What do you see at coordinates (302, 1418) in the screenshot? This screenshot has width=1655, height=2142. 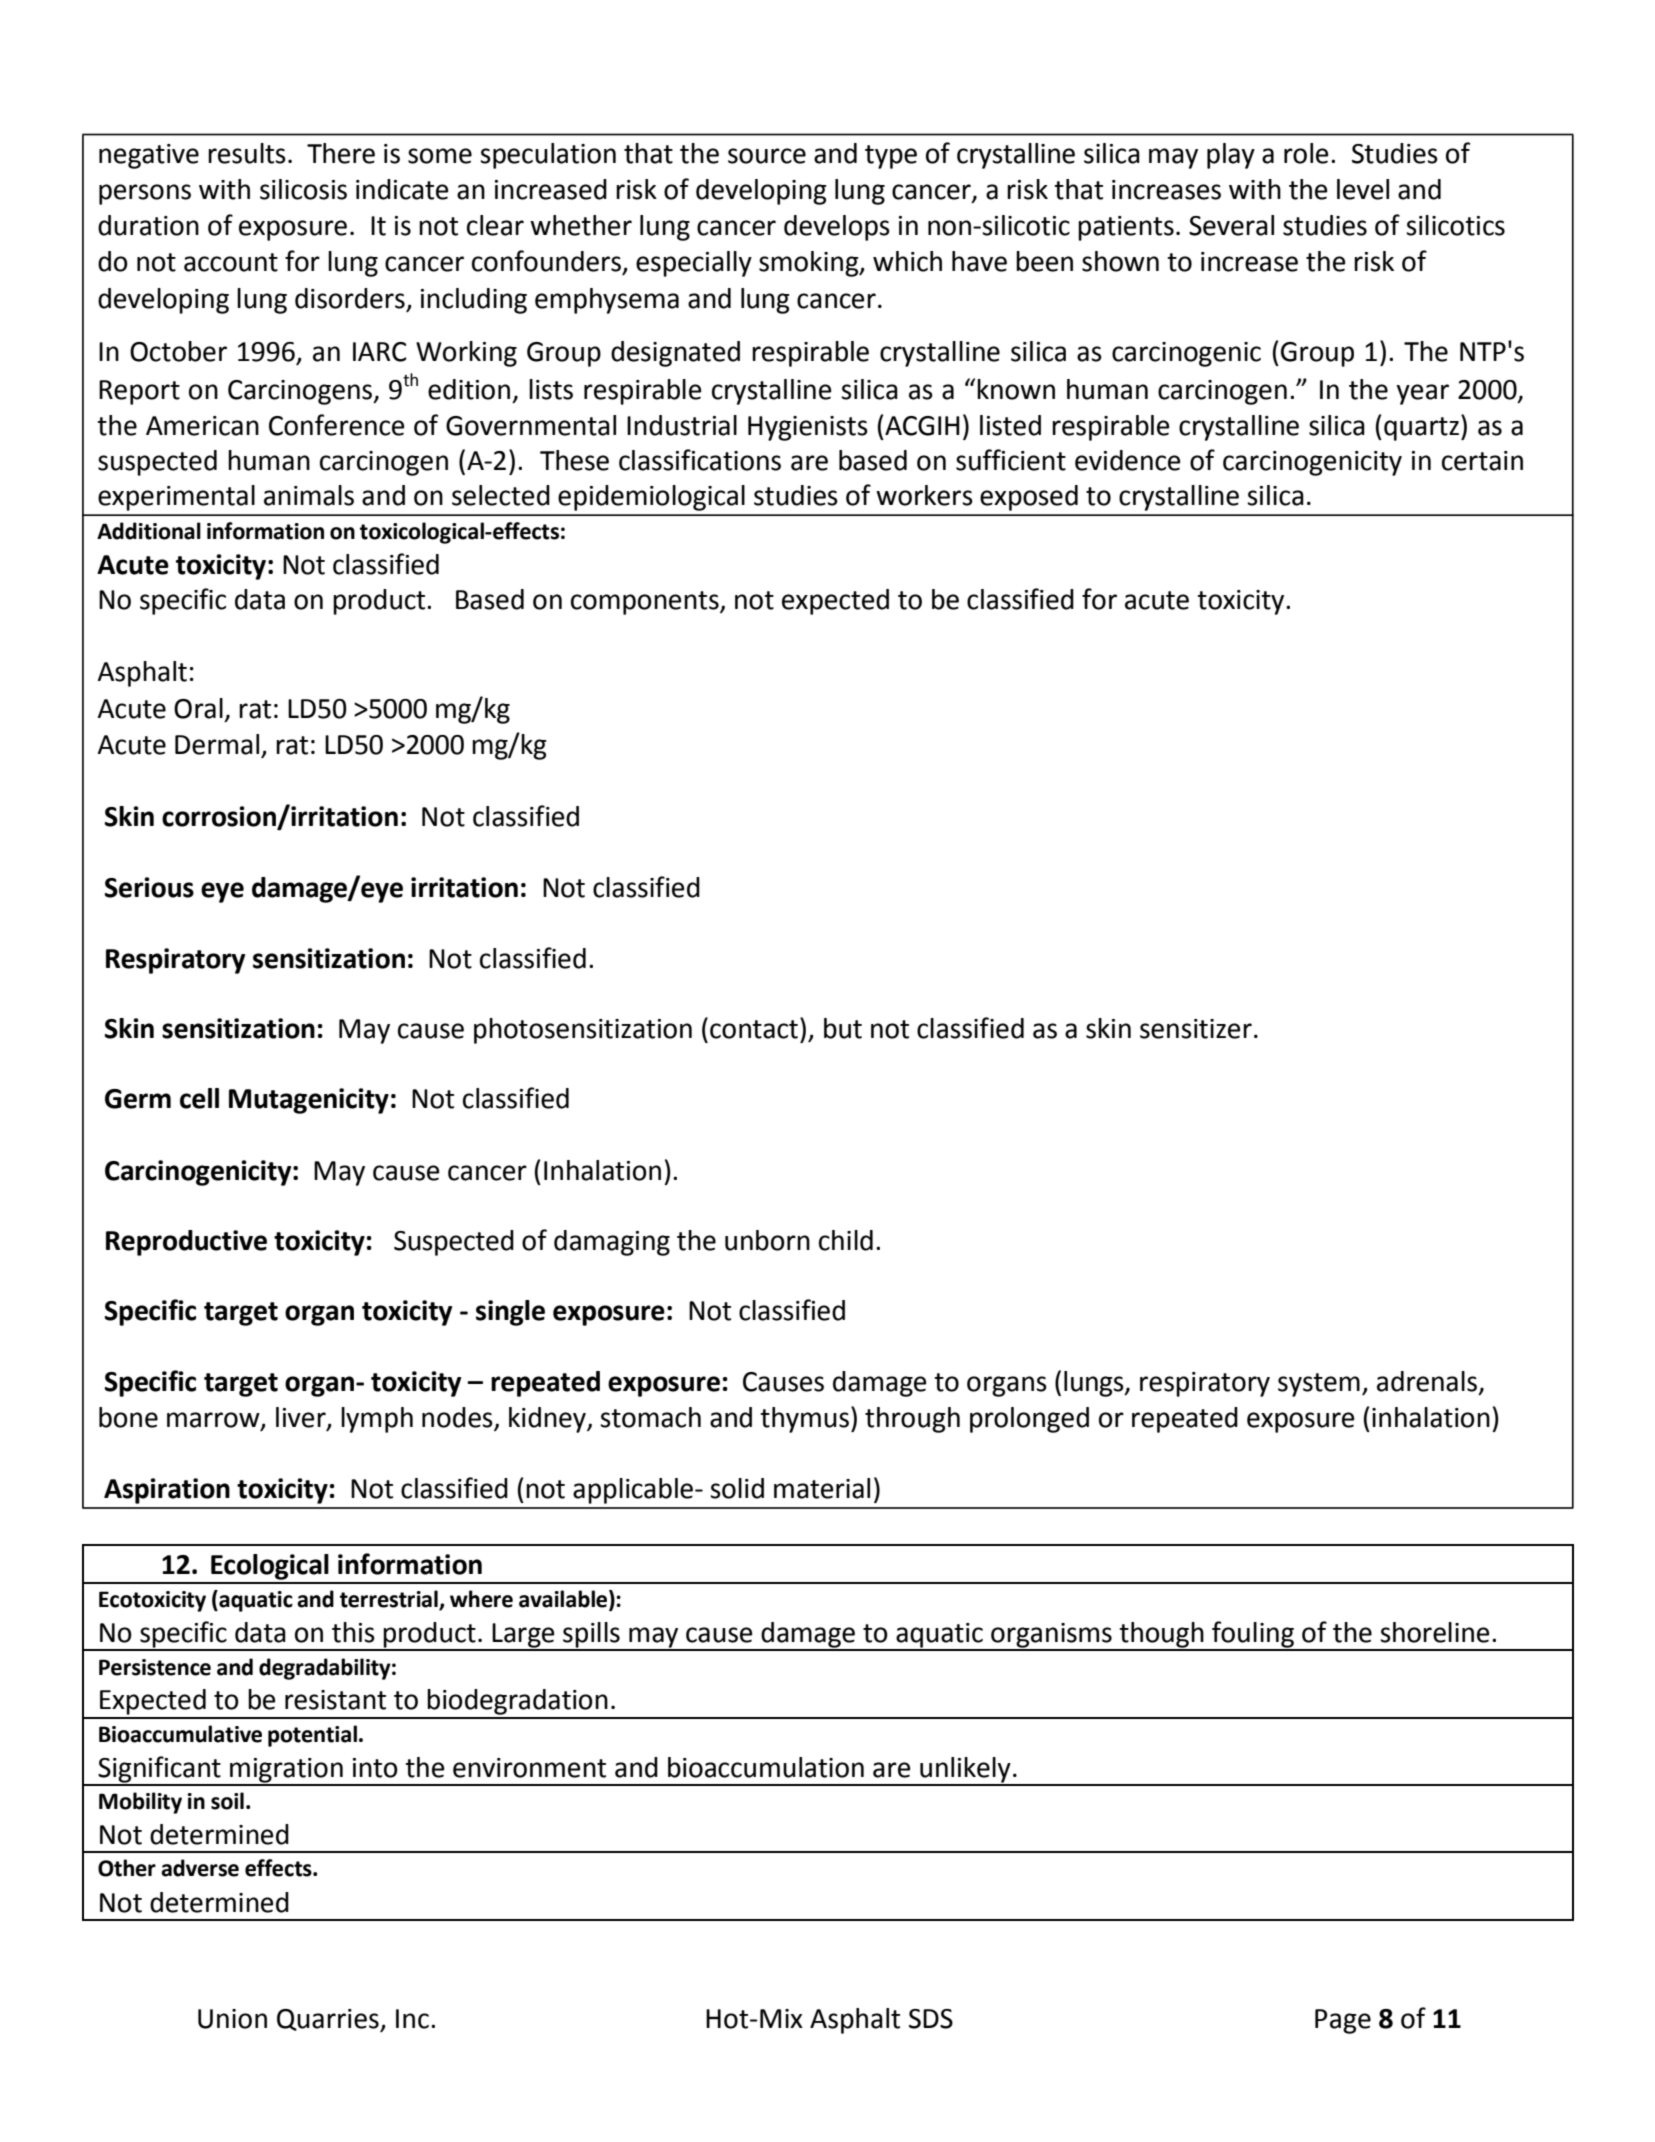 I see `liver` at bounding box center [302, 1418].
